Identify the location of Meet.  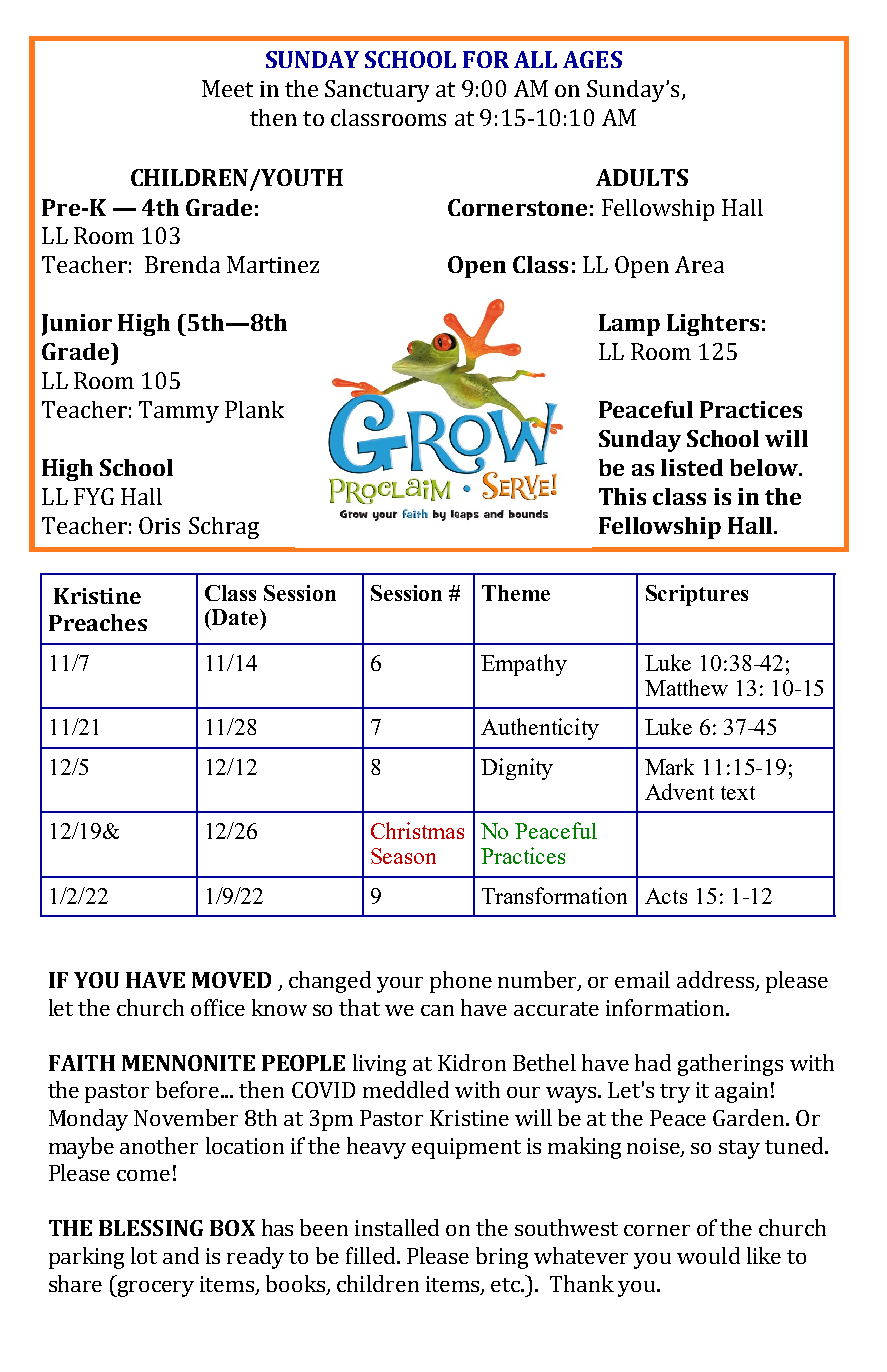
(227, 88).
